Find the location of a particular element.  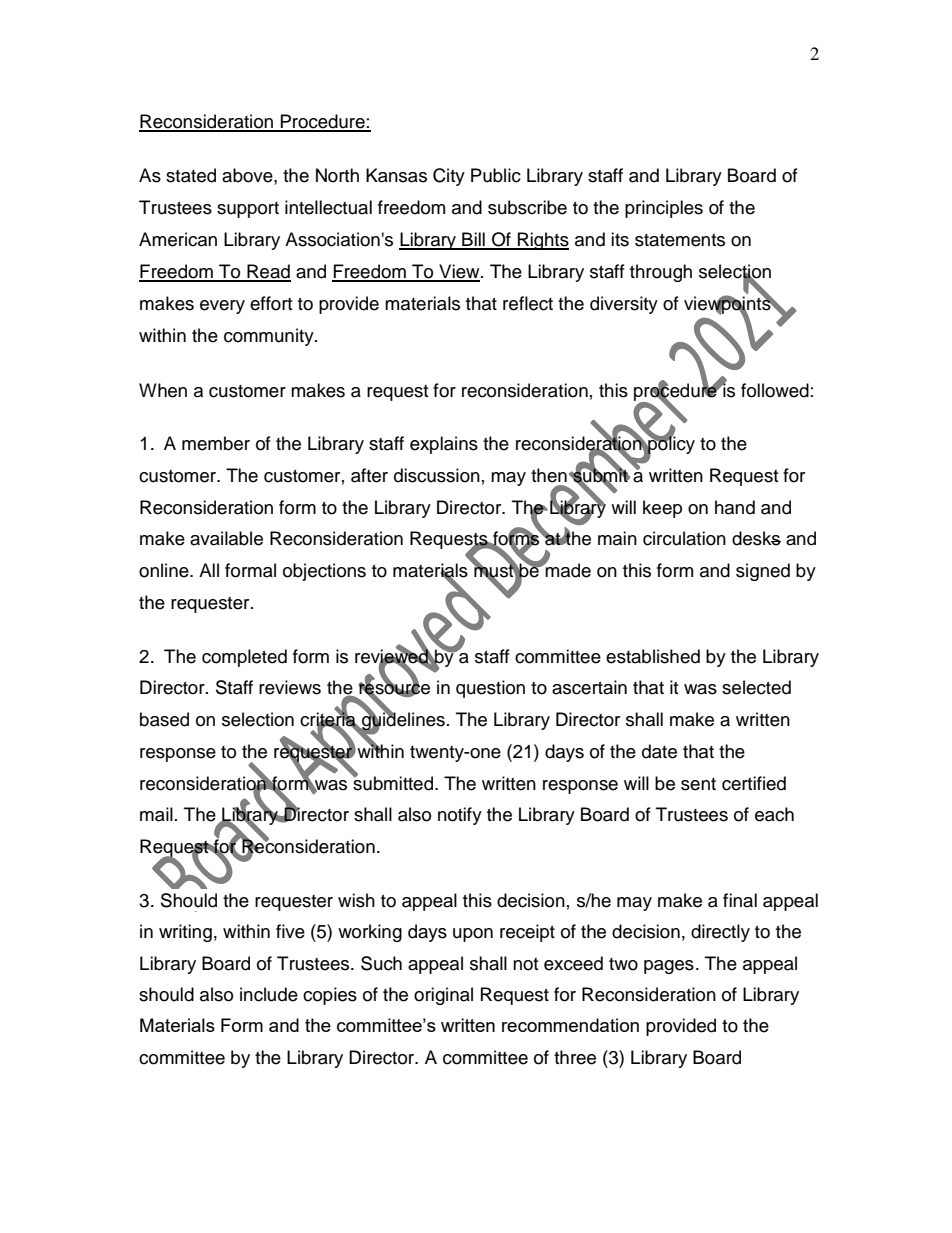

question is located at coordinates (490, 689).
